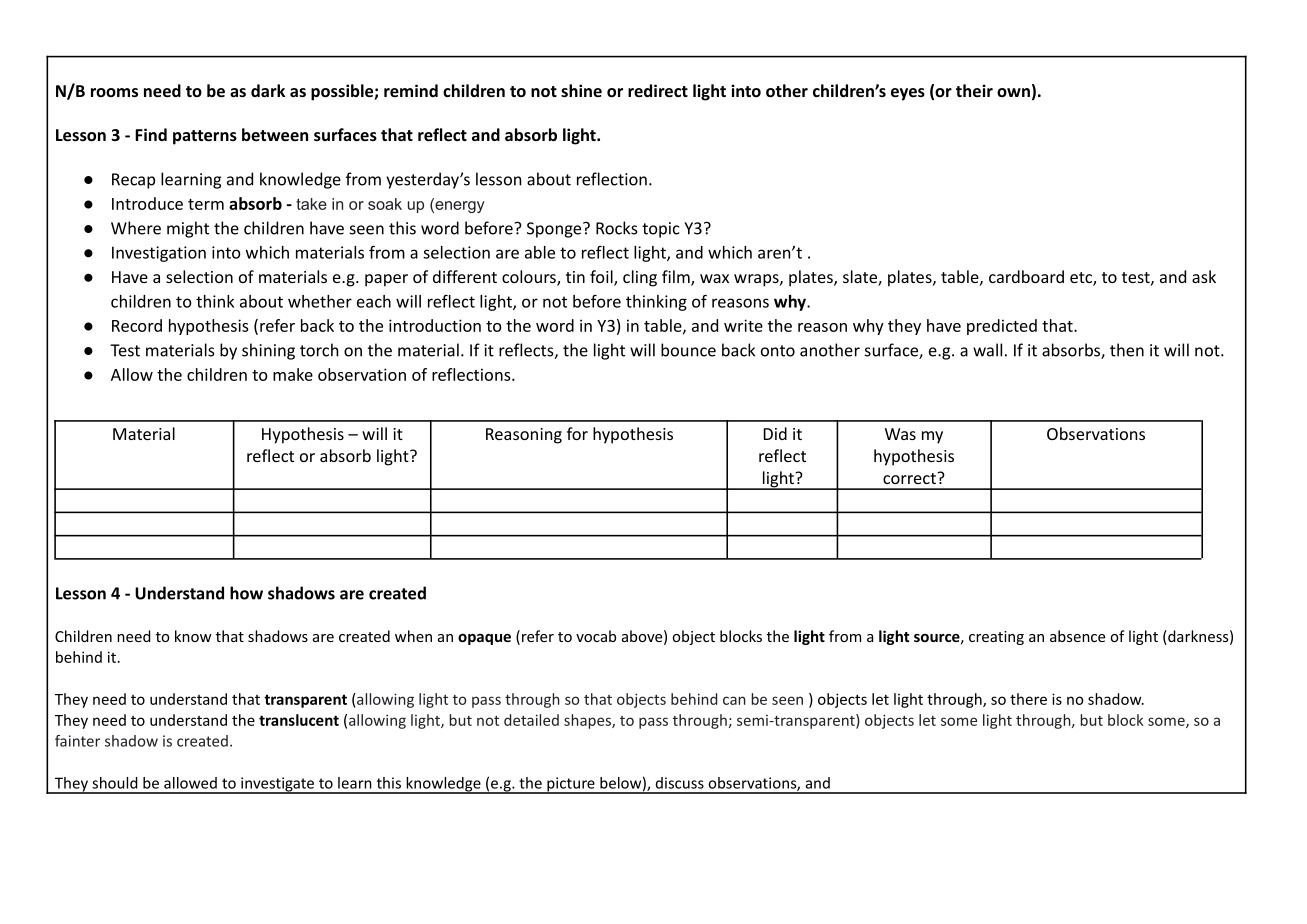 The width and height of the document is (1307, 924). Describe the element at coordinates (900, 434) in the document. I see `Was` at that location.
